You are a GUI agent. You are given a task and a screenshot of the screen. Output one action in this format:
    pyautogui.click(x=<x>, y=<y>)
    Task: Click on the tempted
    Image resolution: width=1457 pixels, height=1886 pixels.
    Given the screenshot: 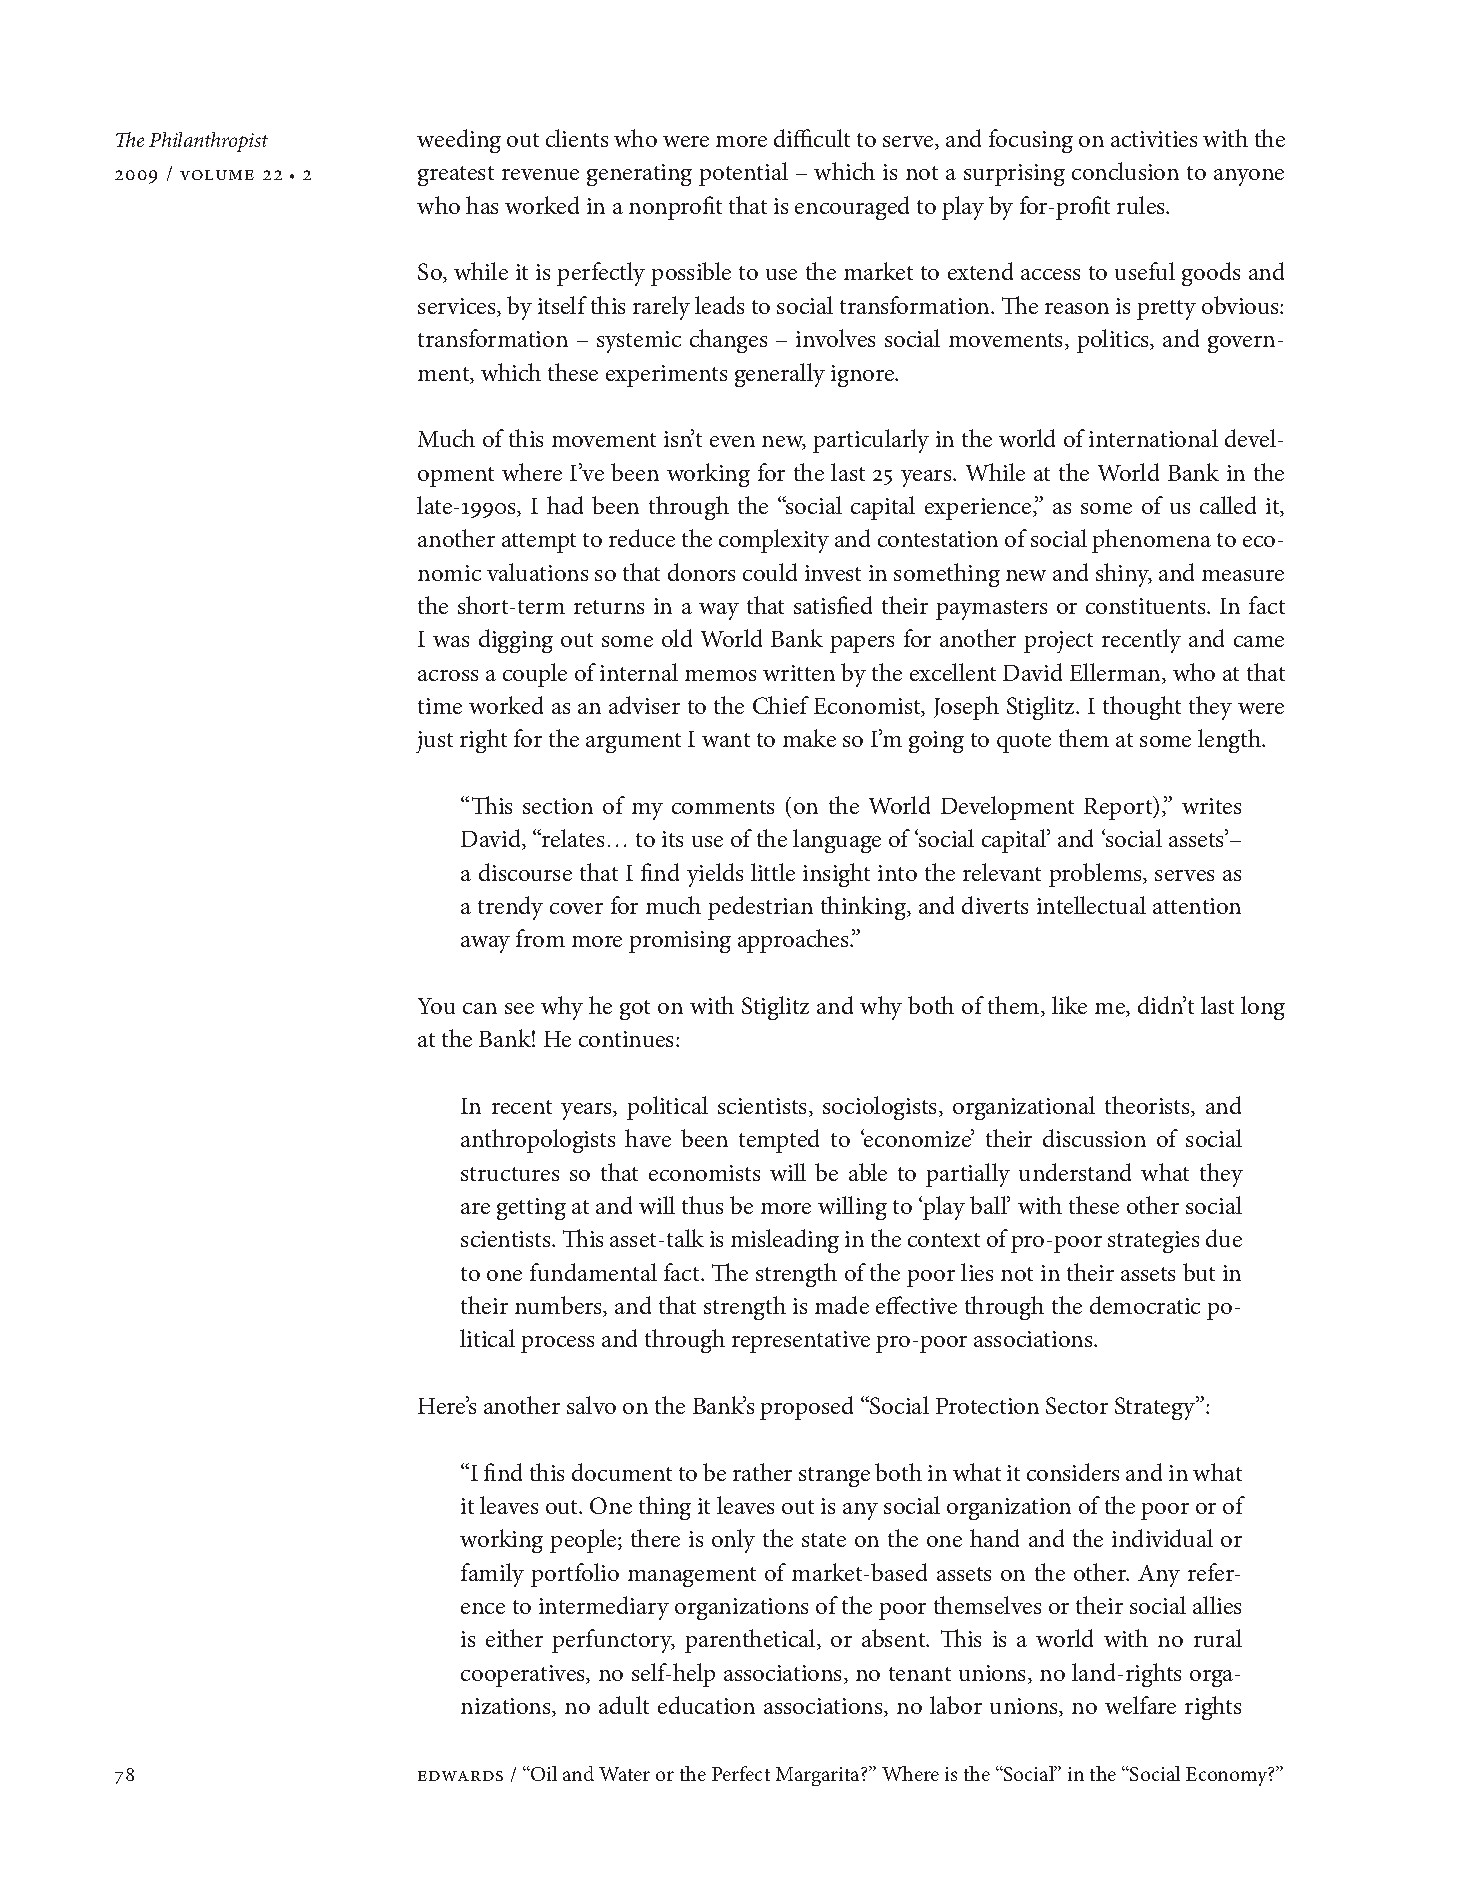 What is the action you would take?
    pyautogui.click(x=779, y=1141)
